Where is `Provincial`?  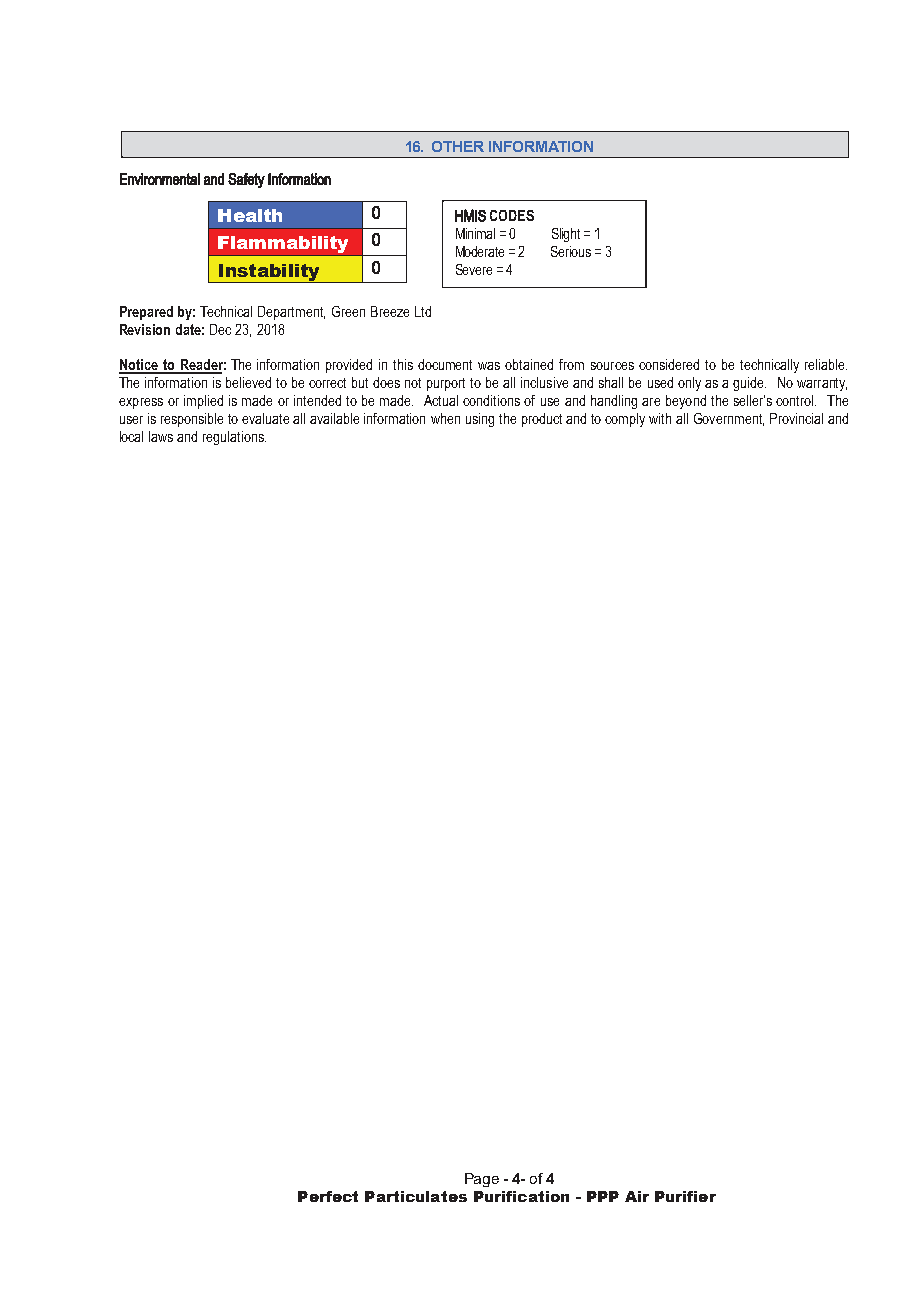
Provincial is located at coordinates (796, 418).
